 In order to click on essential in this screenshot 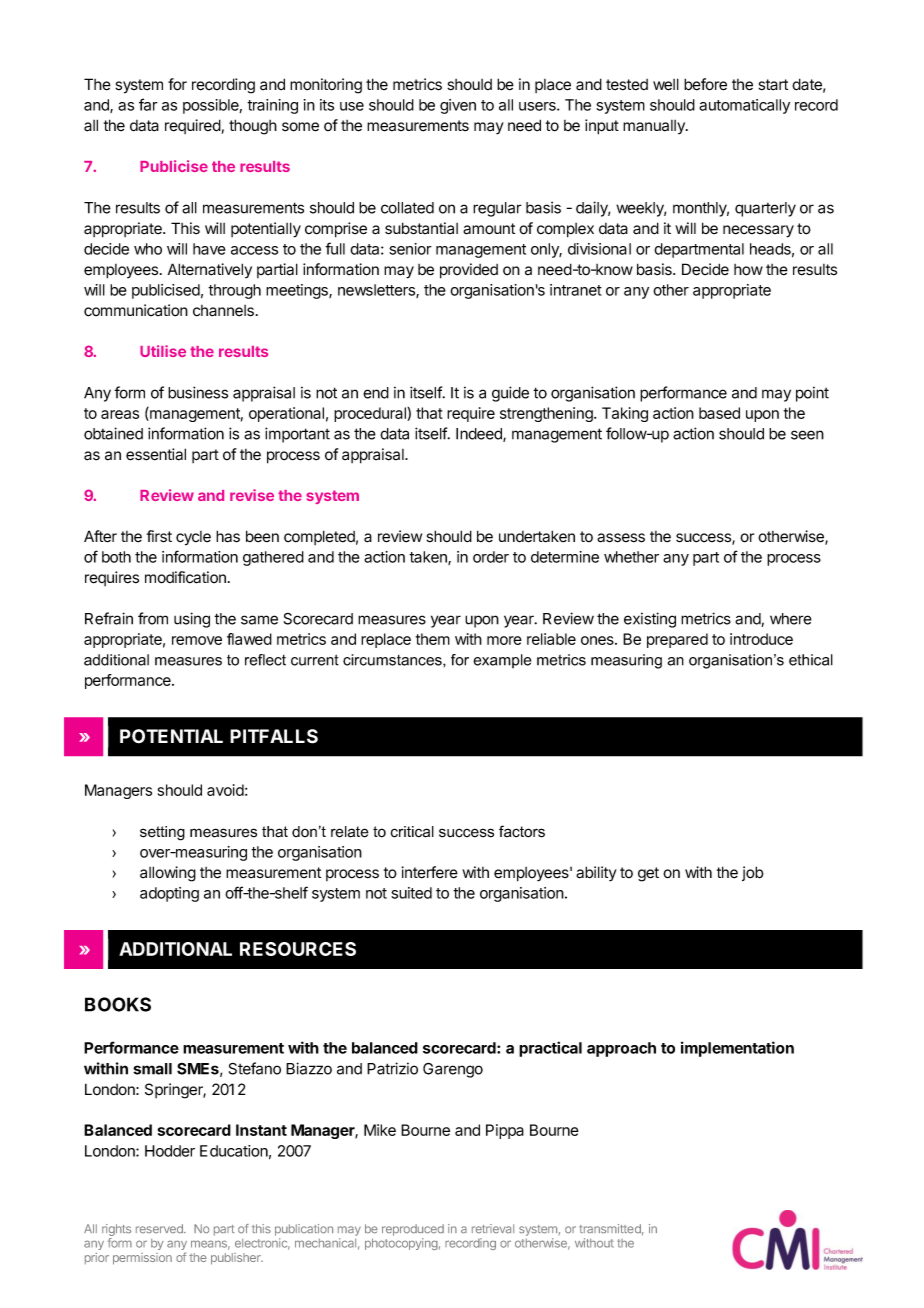, I will do `click(156, 454)`.
